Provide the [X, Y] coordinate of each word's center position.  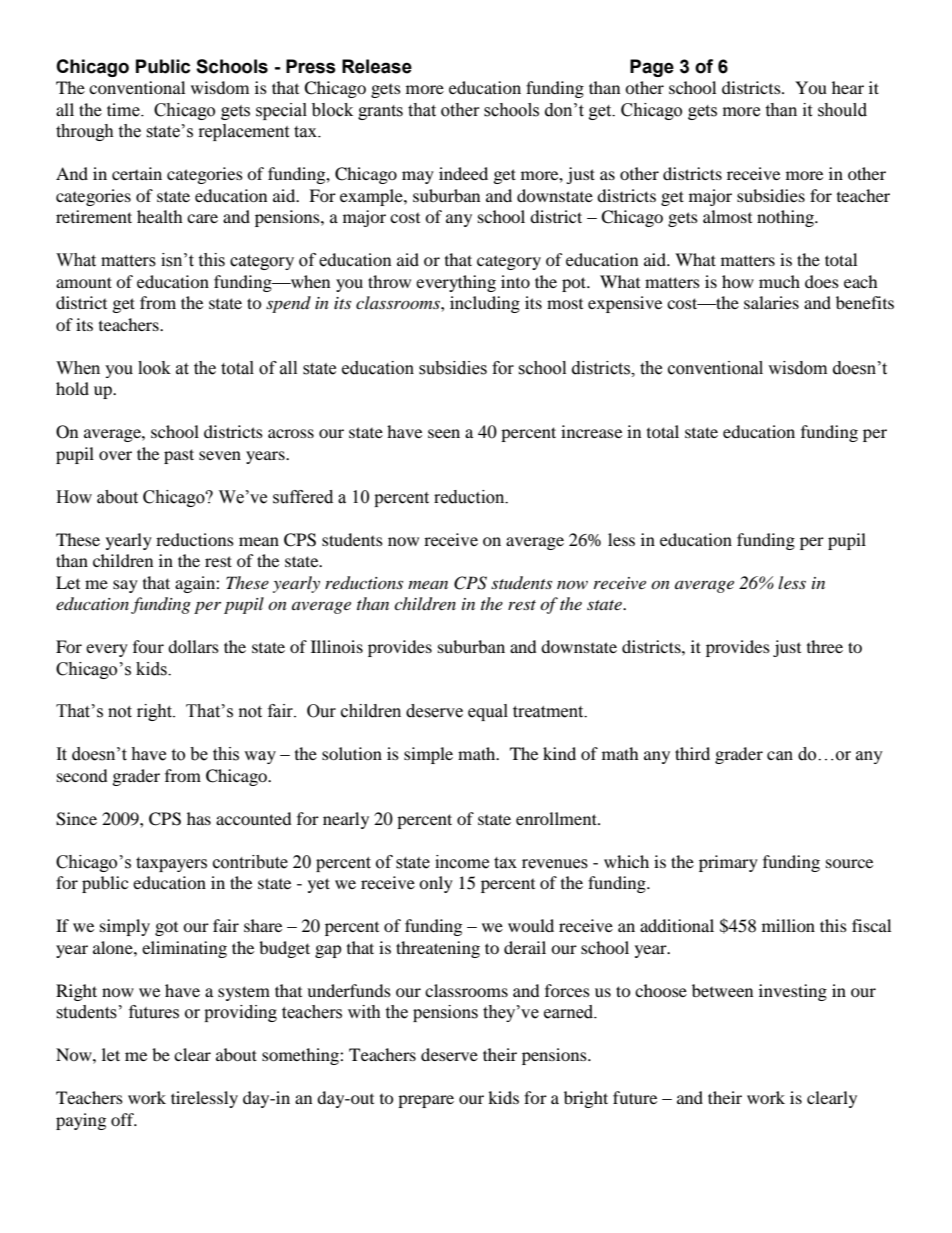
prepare [426, 1101]
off [123, 1119]
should [842, 110]
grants [380, 112]
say [125, 586]
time [124, 110]
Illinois [337, 646]
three [825, 646]
